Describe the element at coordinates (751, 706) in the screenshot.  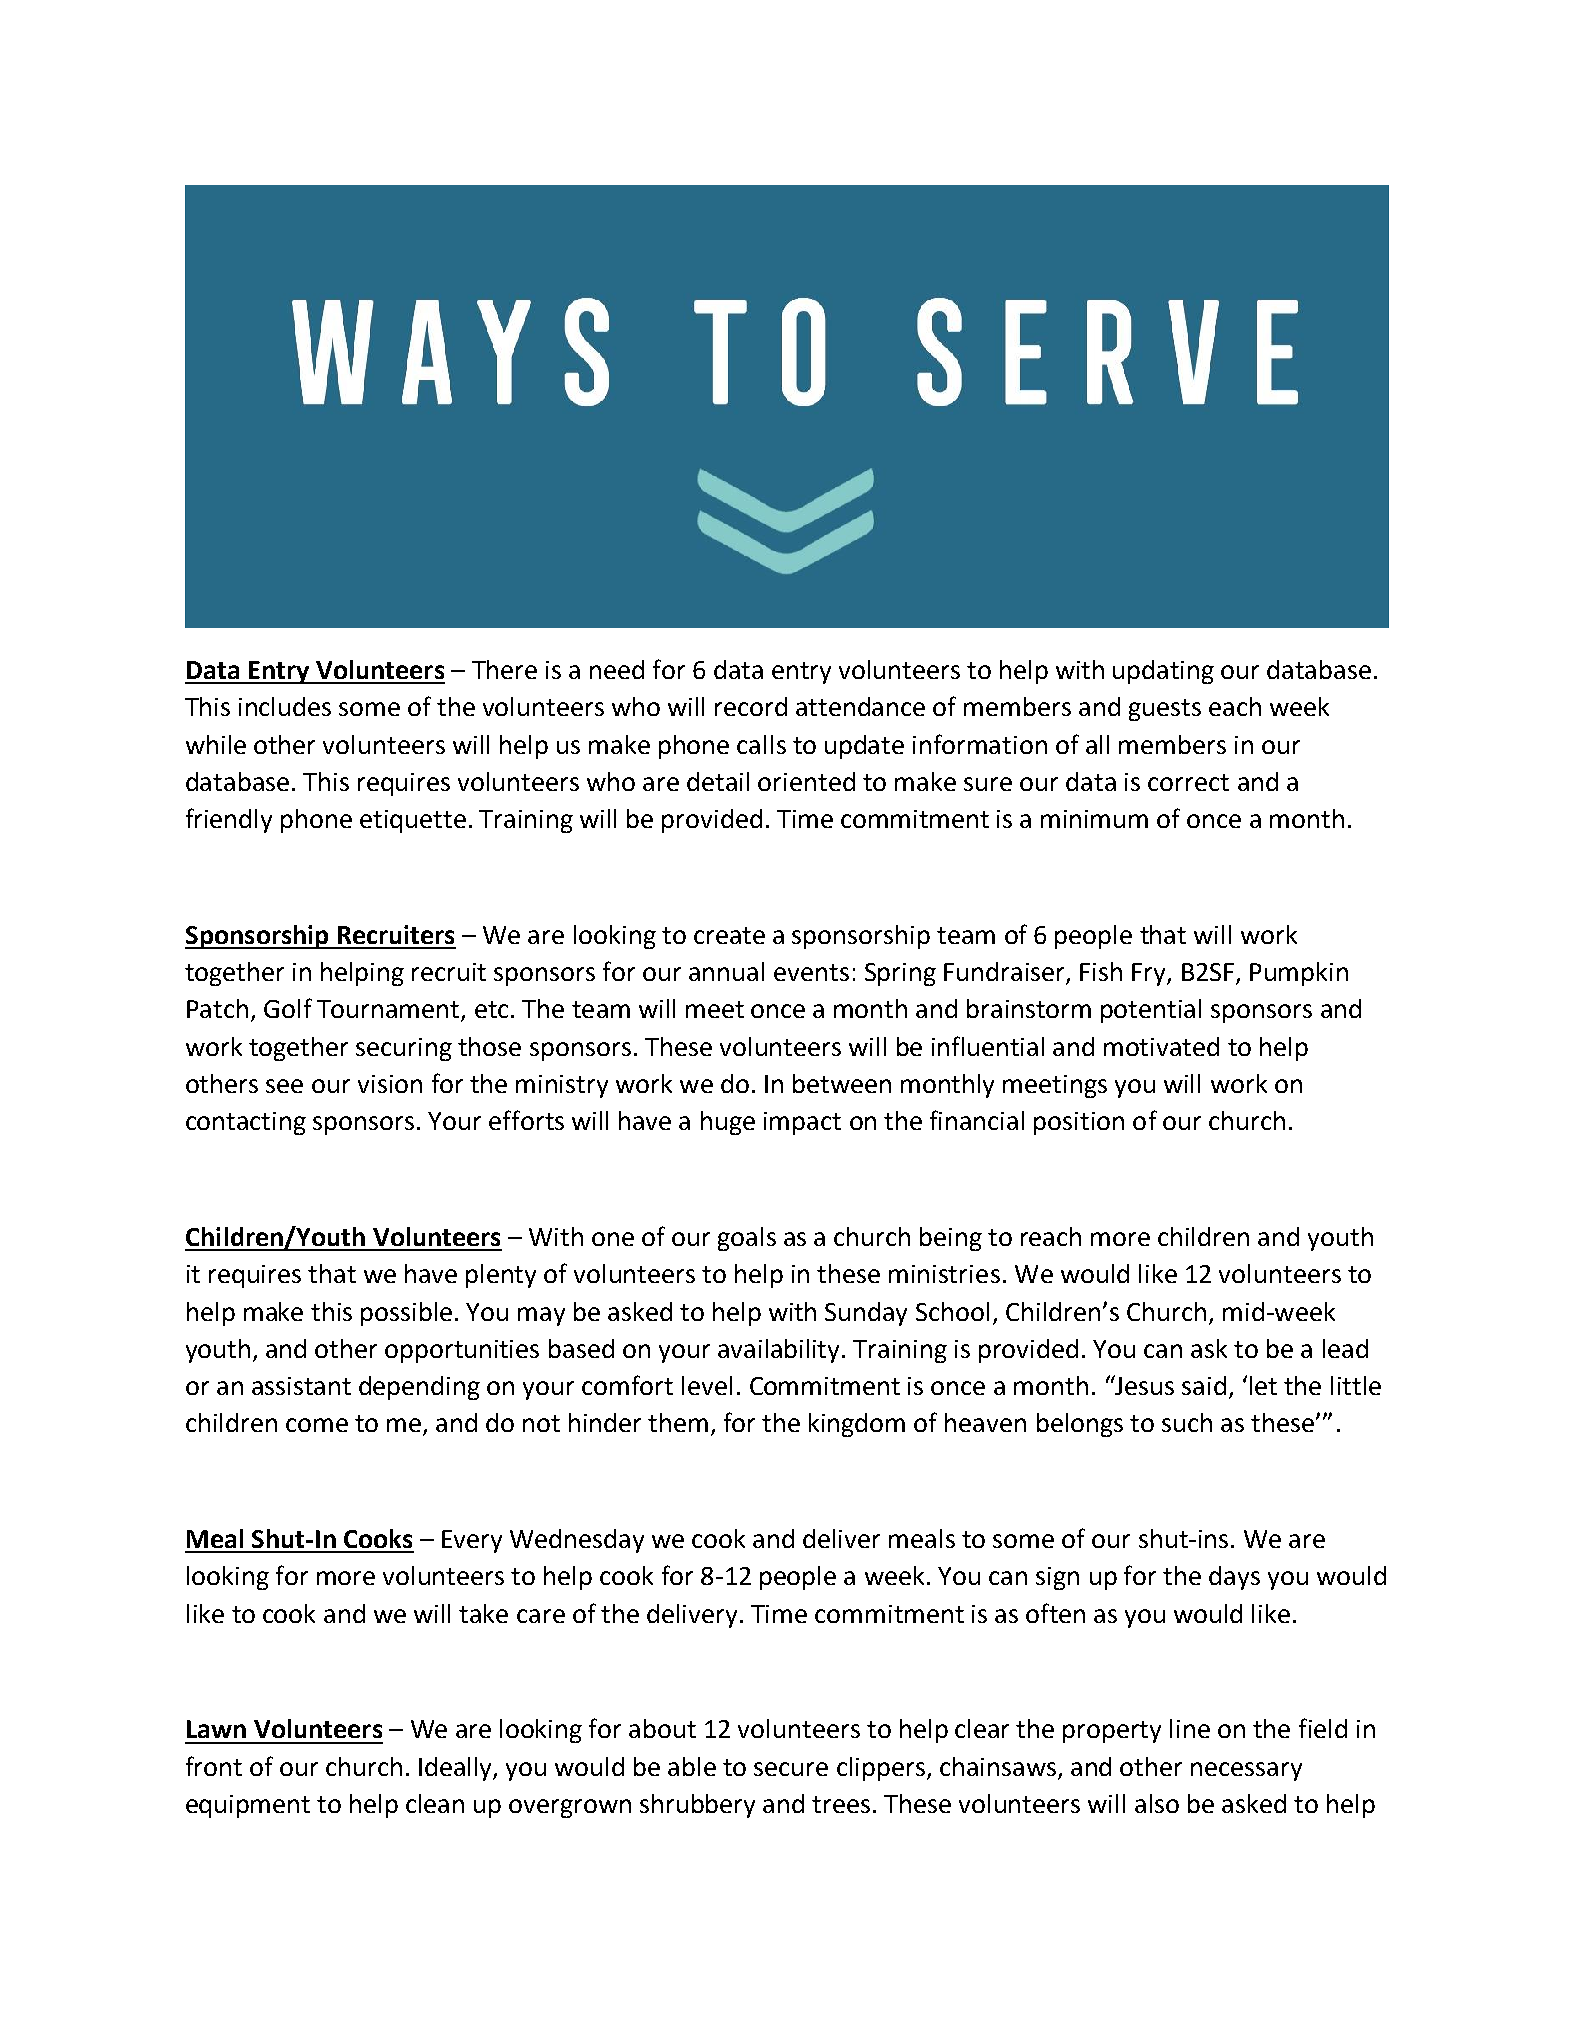
I see `record` at that location.
